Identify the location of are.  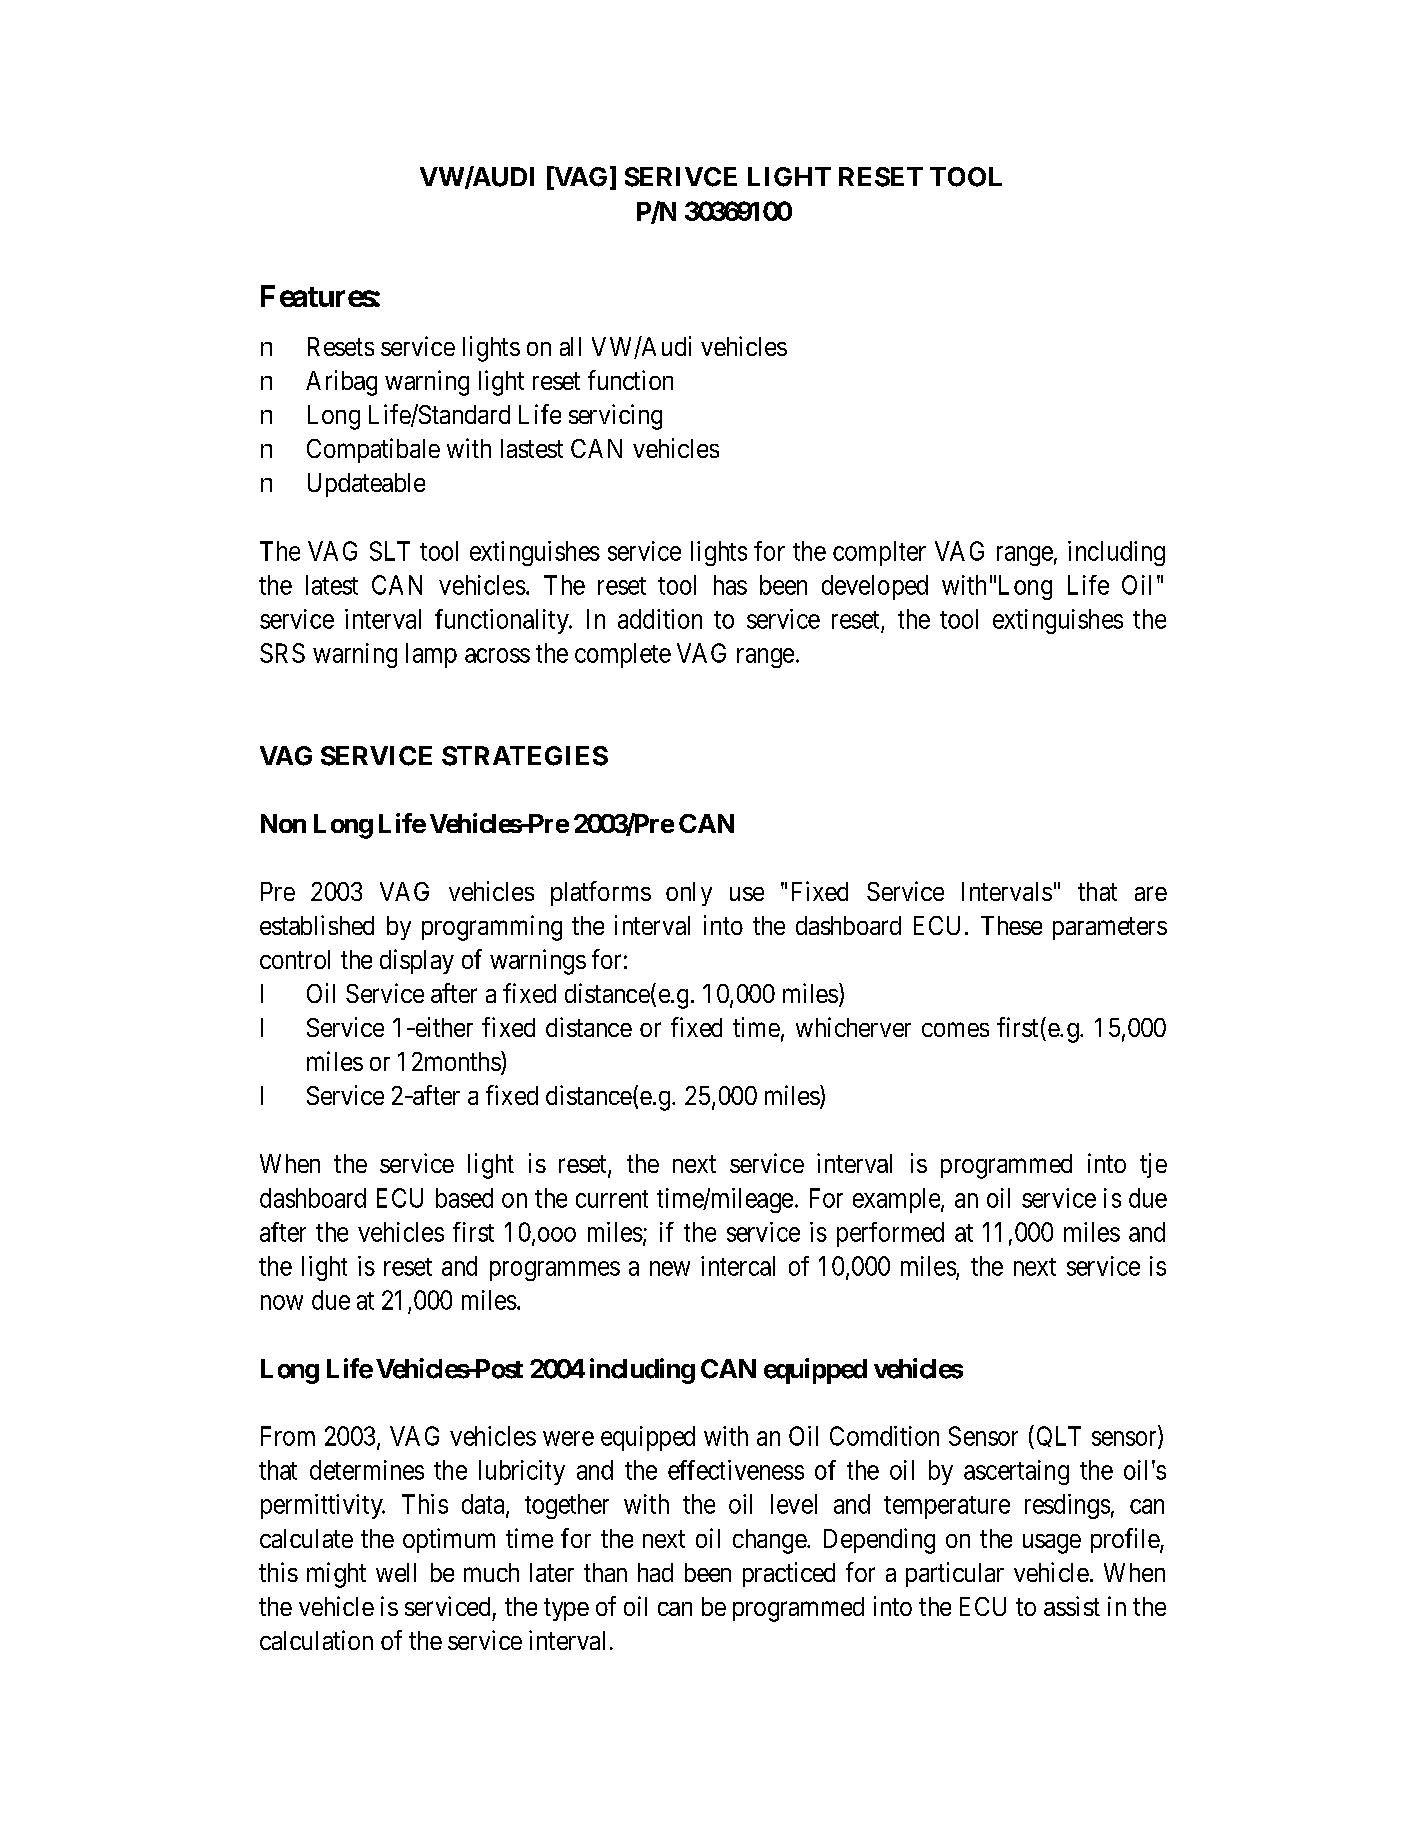
(1151, 894).
